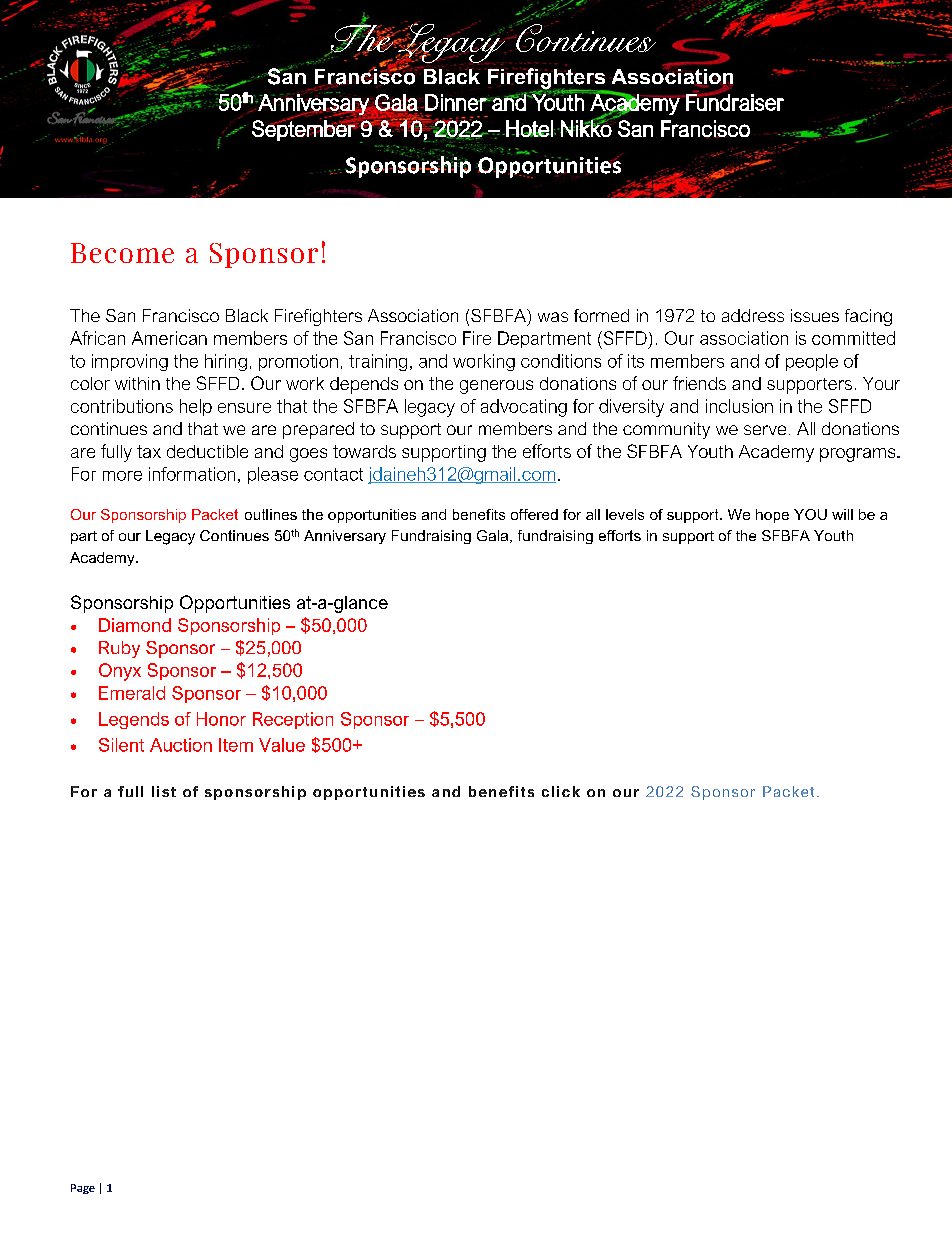 The image size is (952, 1233). Describe the element at coordinates (534, 514) in the screenshot. I see `offered` at that location.
